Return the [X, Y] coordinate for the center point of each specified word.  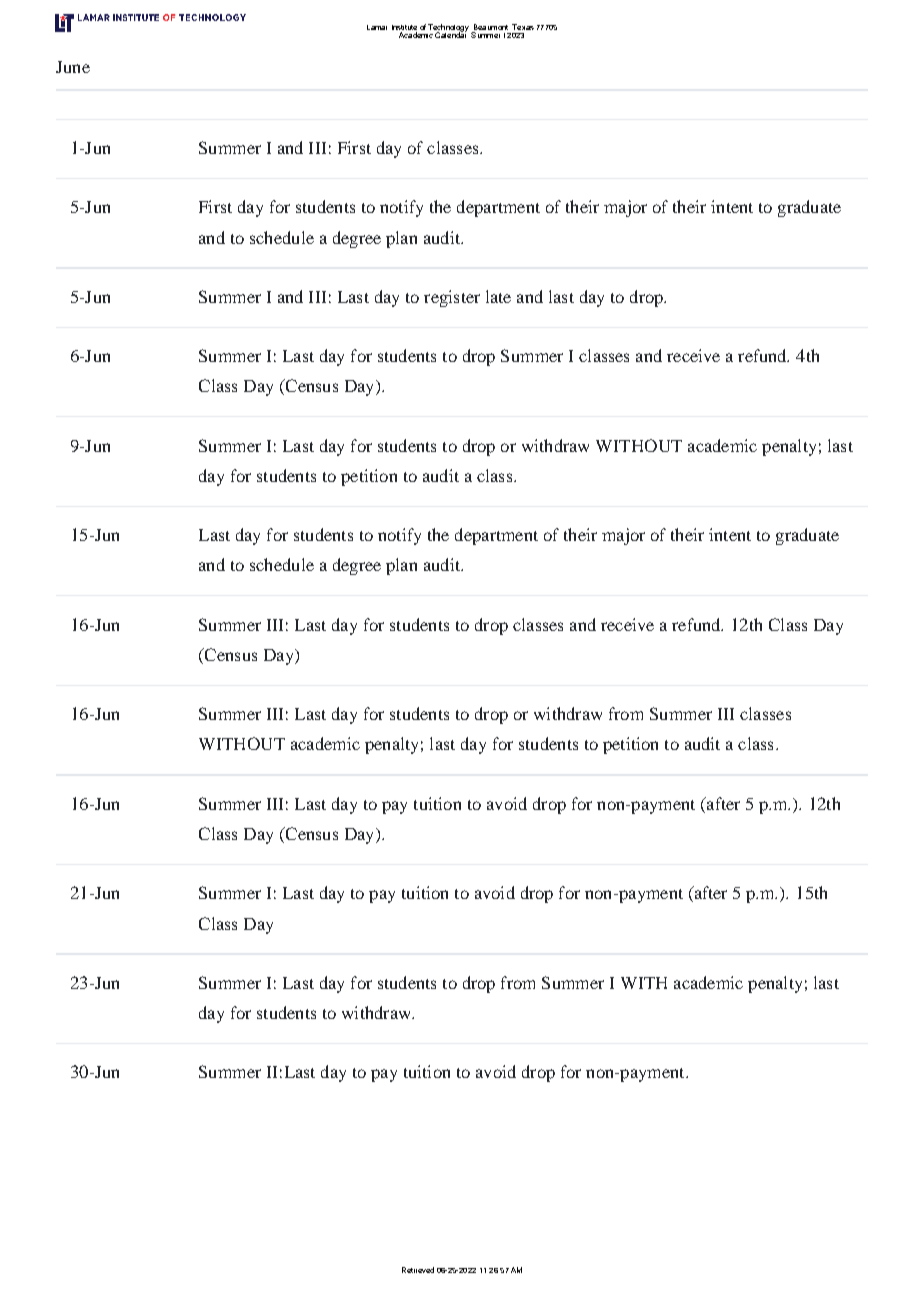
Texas [523, 27]
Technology [448, 29]
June [73, 67]
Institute [404, 27]
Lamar [377, 27]
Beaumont [491, 27]
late [498, 296]
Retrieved [418, 1270]
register [452, 298]
